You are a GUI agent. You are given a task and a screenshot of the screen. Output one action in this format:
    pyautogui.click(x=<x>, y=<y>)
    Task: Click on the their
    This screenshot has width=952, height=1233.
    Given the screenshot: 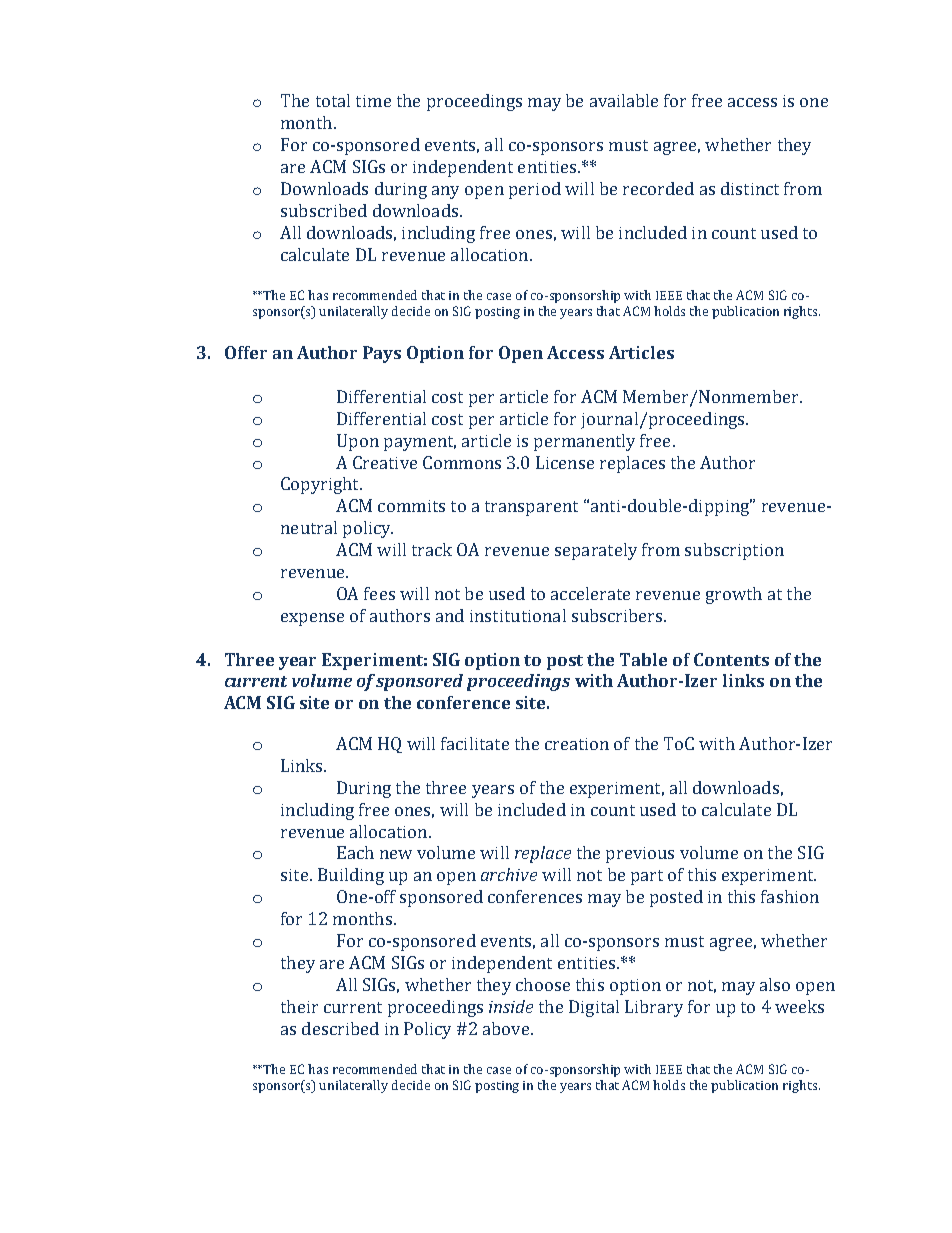 What is the action you would take?
    pyautogui.click(x=299, y=1006)
